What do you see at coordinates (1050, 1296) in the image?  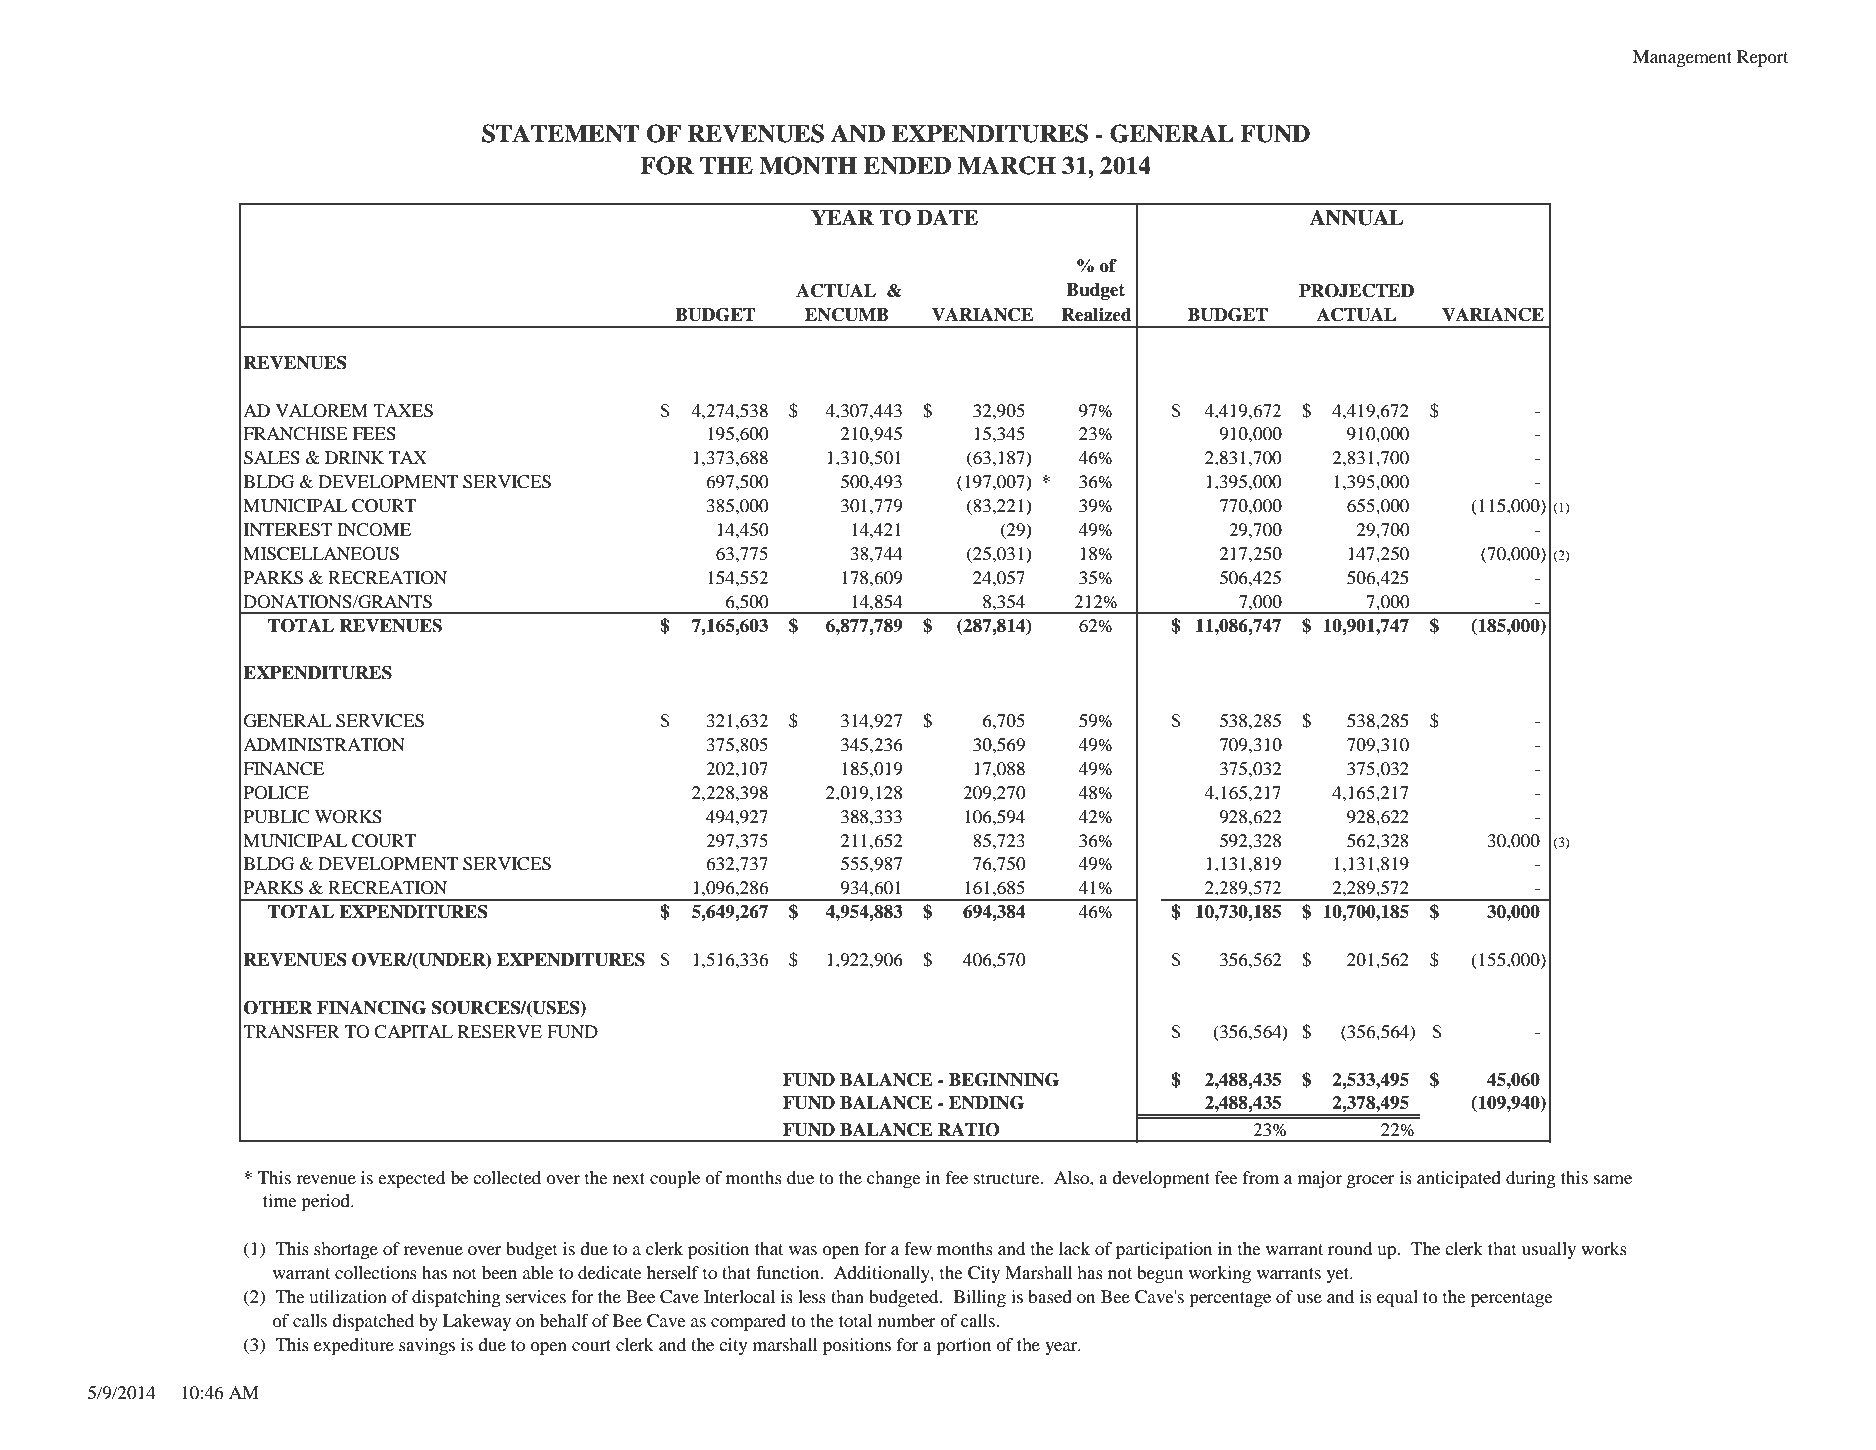 I see `based` at bounding box center [1050, 1296].
